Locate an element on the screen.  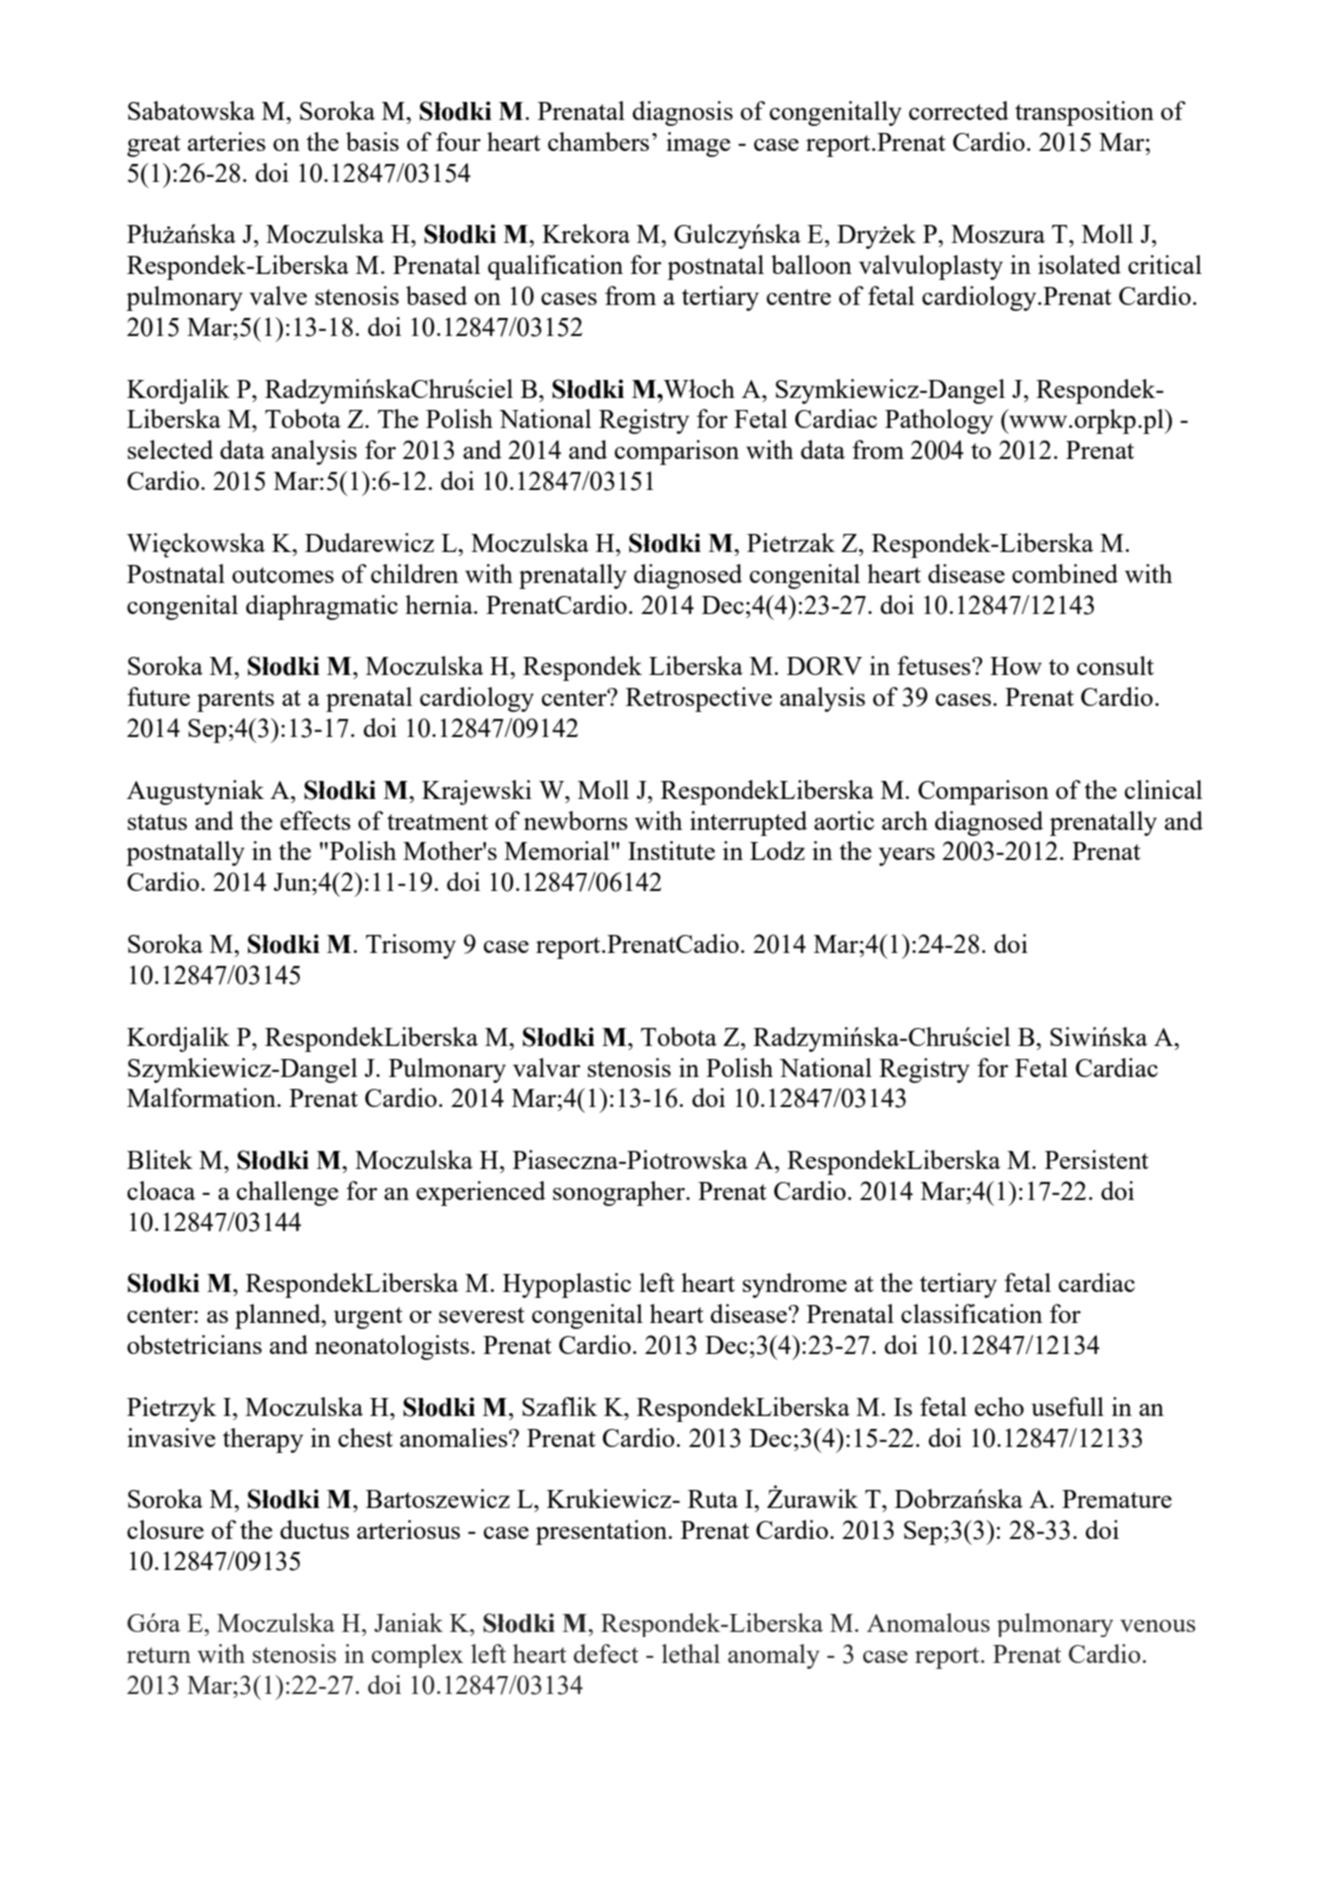
lethal is located at coordinates (691, 1653).
